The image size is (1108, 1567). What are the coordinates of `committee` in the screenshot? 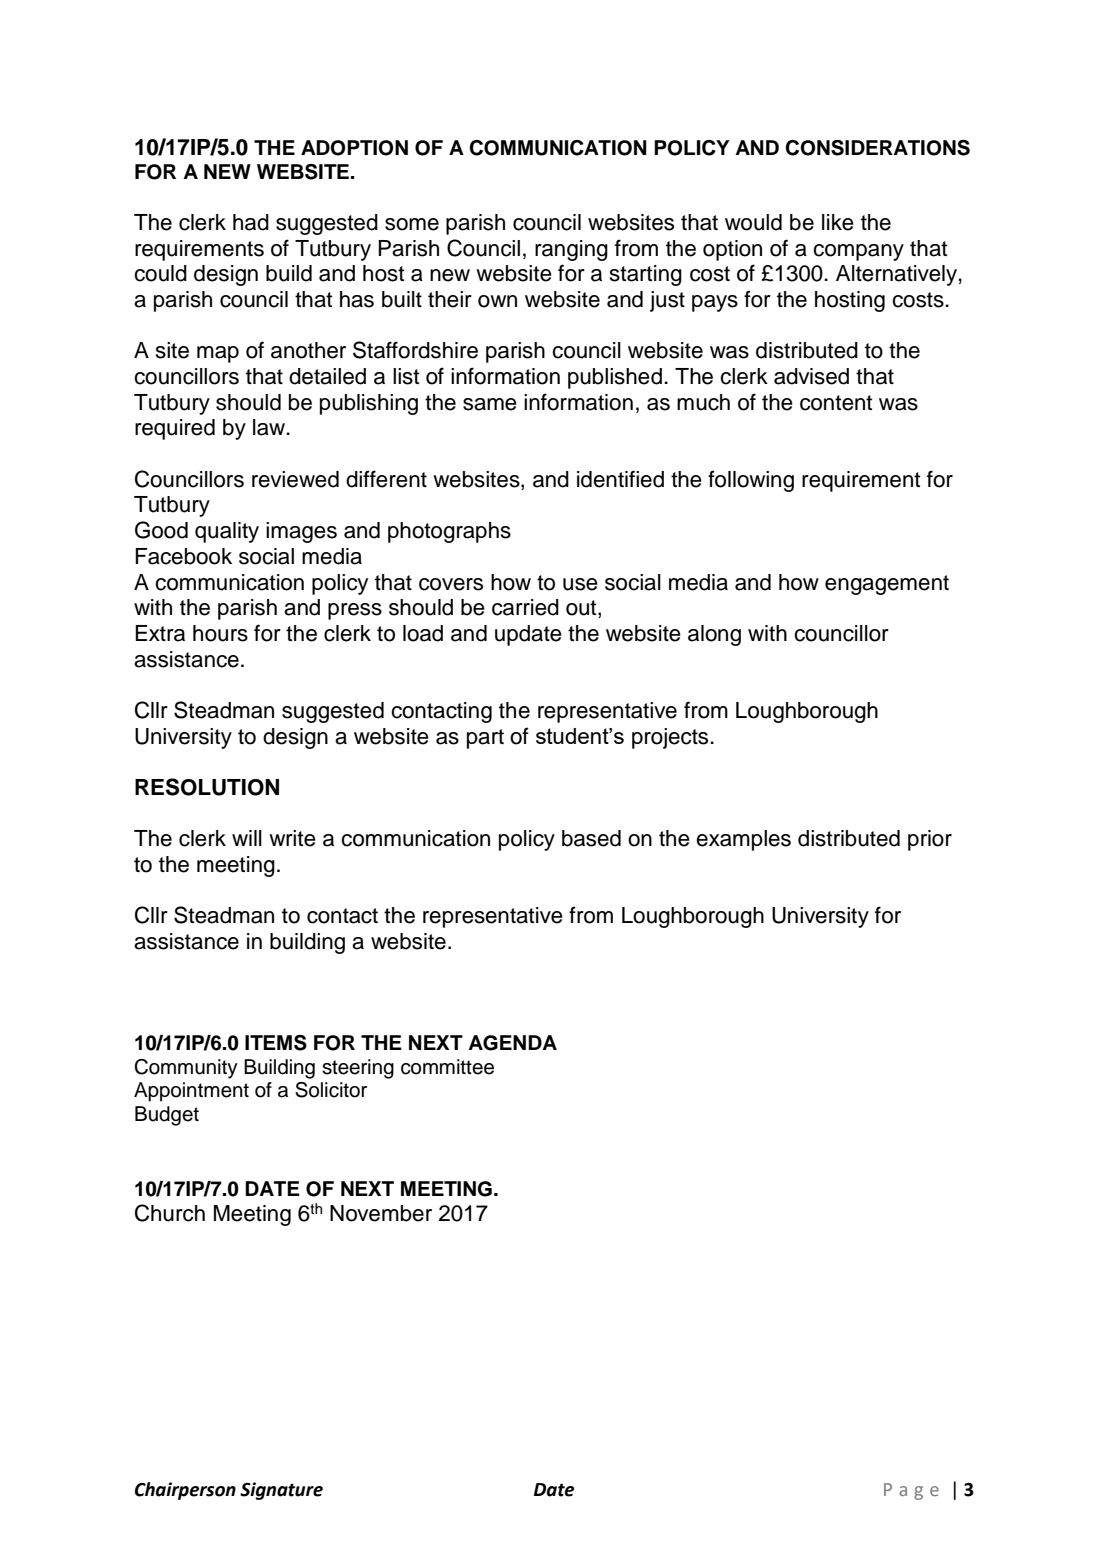 It's located at (447, 1067).
